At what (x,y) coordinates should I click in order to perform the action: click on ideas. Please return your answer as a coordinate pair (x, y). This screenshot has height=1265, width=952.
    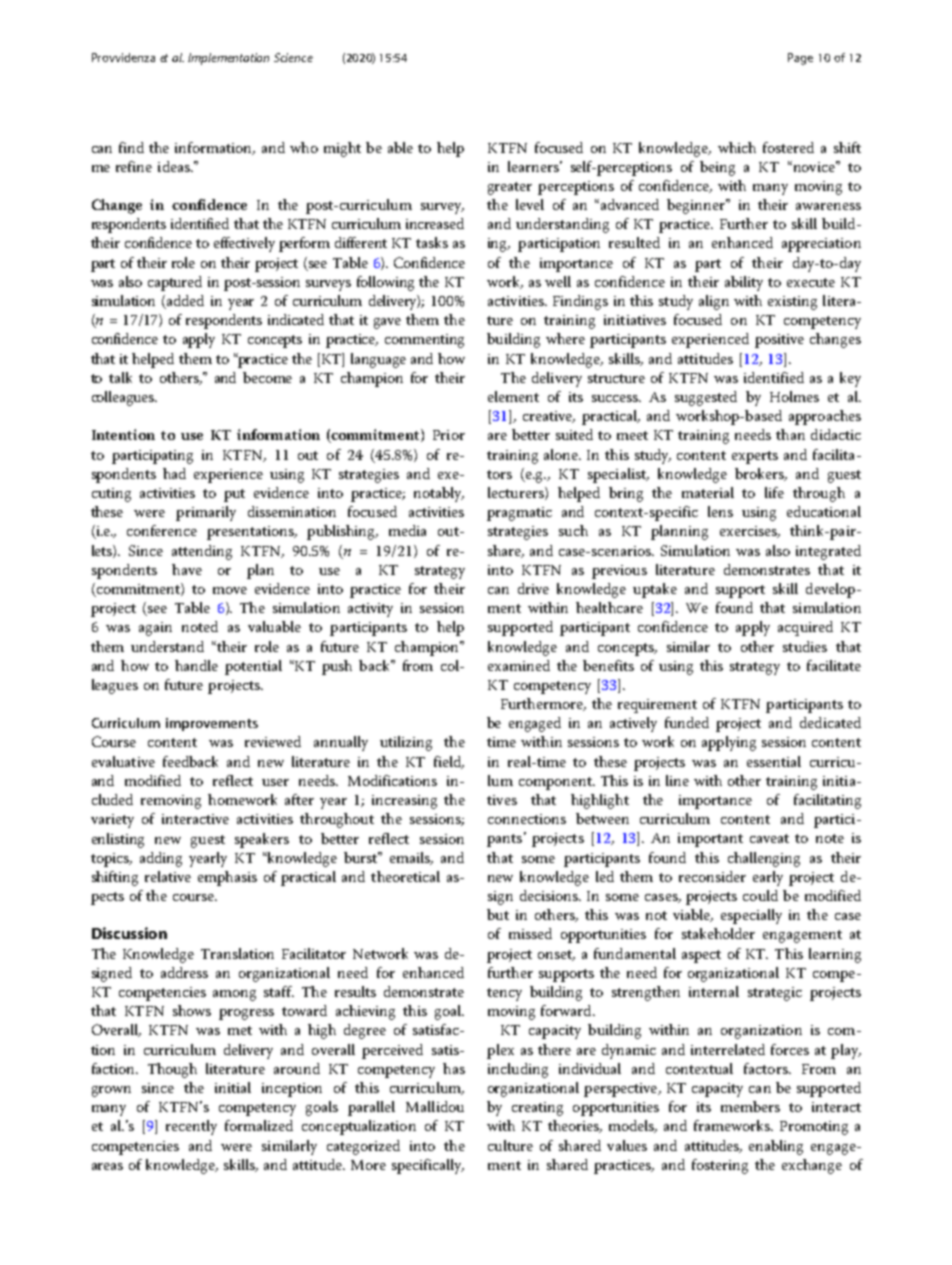
    Looking at the image, I should click on (175, 166).
